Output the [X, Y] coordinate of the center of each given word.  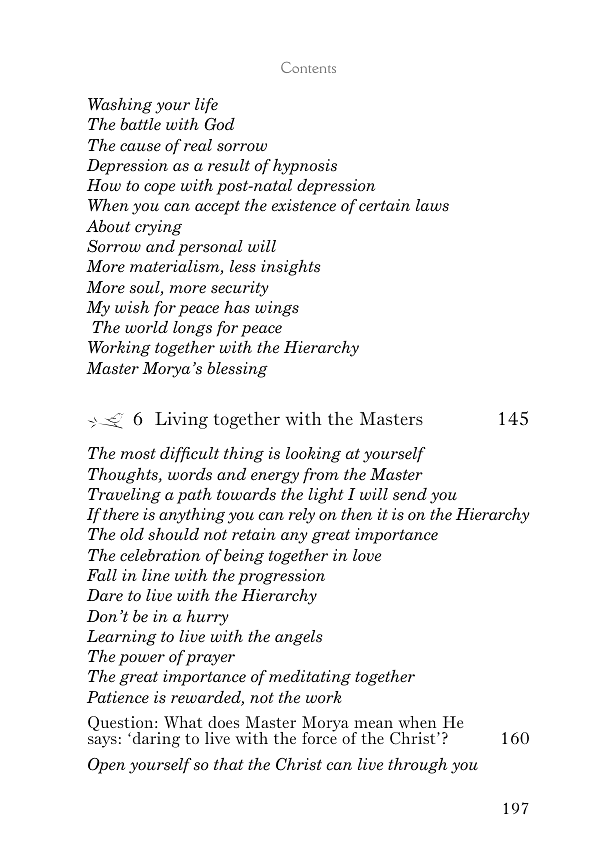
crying [158, 228]
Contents [308, 67]
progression [281, 577]
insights [291, 268]
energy [275, 478]
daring [156, 740]
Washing [120, 106]
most [138, 454]
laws [432, 205]
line [156, 575]
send [410, 494]
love [367, 555]
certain [384, 205]
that [229, 764]
